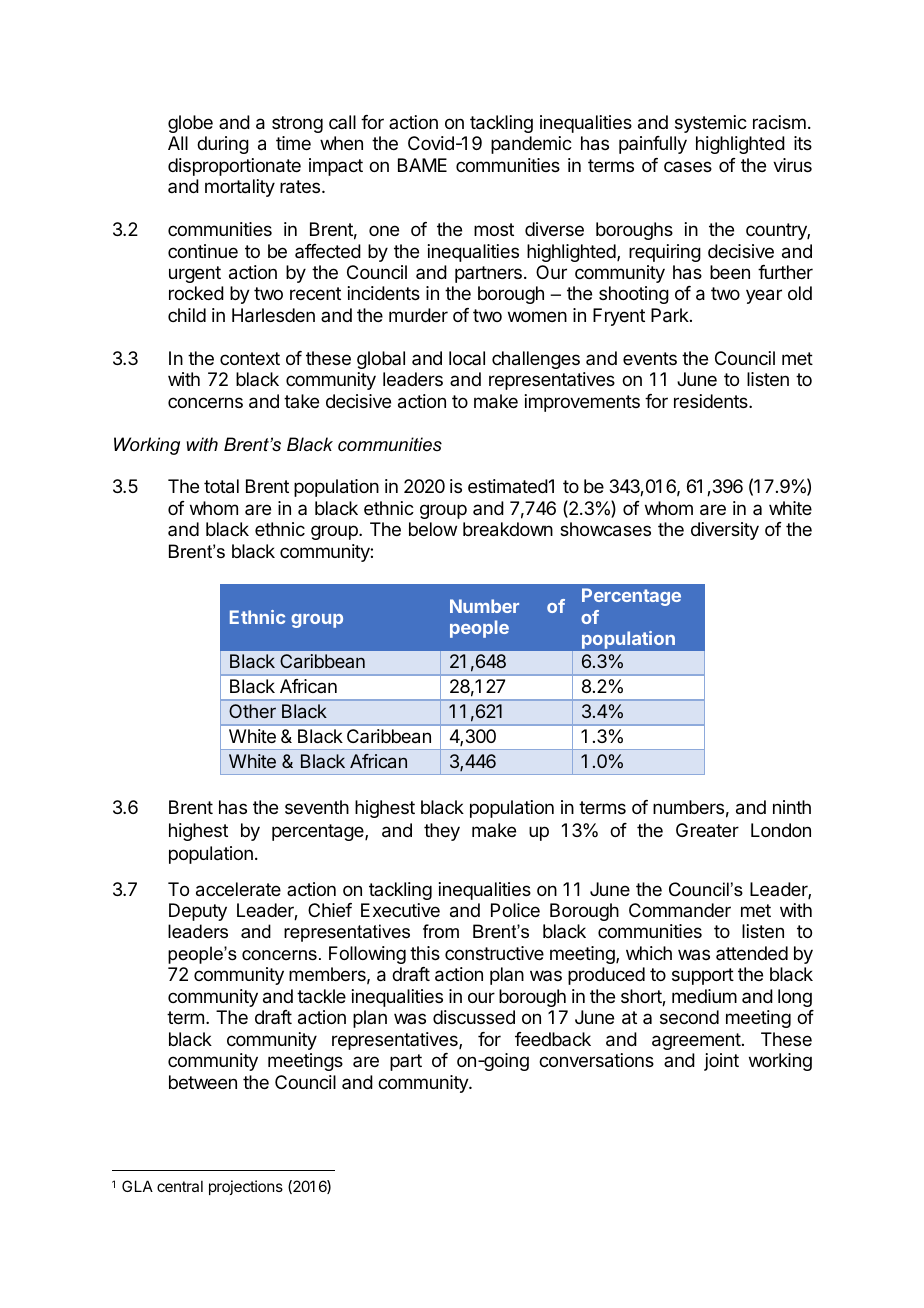 This screenshot has height=1308, width=924. I want to click on breakdown, so click(508, 529).
